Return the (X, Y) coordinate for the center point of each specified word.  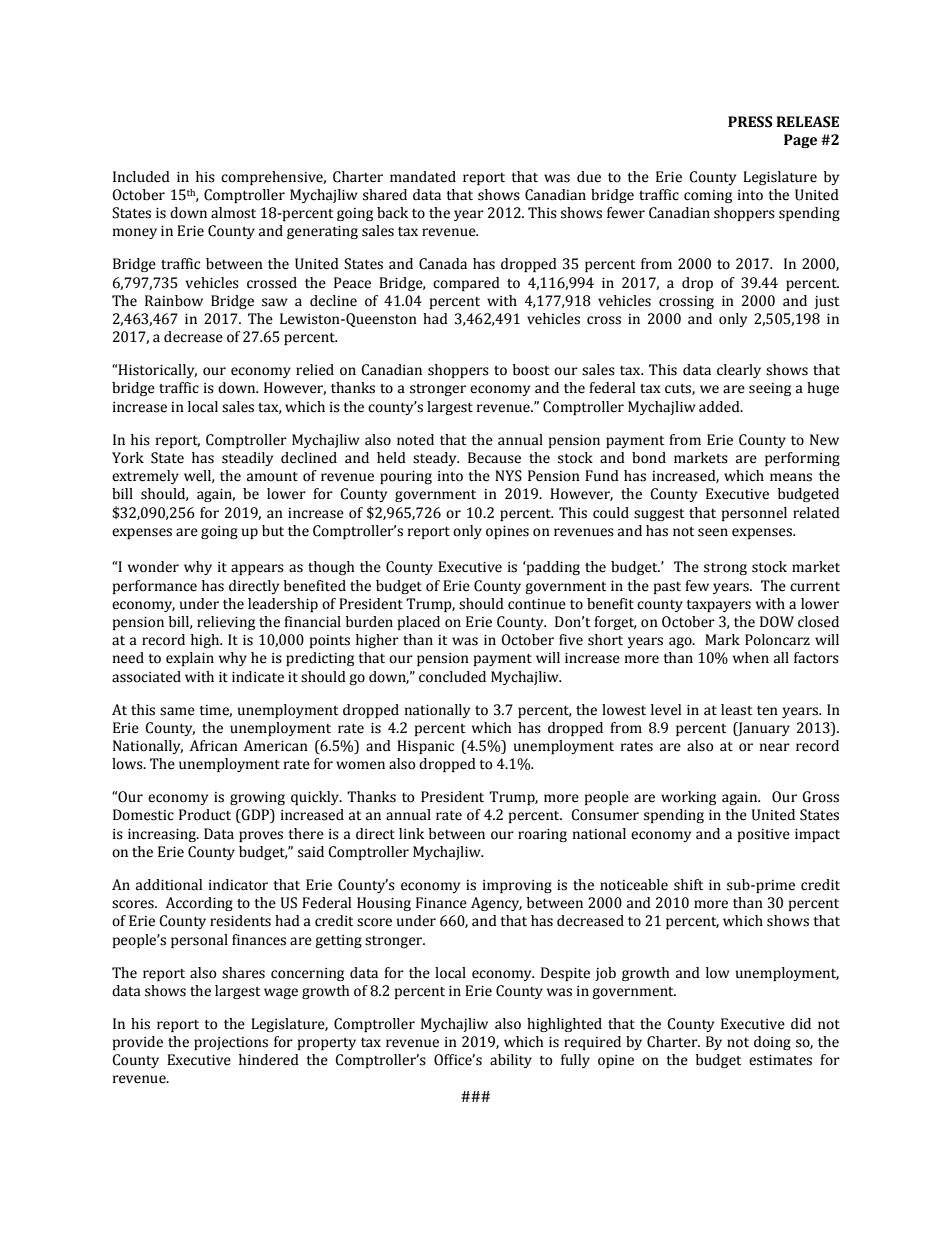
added (720, 407)
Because (494, 458)
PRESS (750, 122)
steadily (247, 459)
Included (141, 177)
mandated (423, 177)
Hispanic (425, 747)
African (214, 746)
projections (231, 1043)
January (763, 729)
